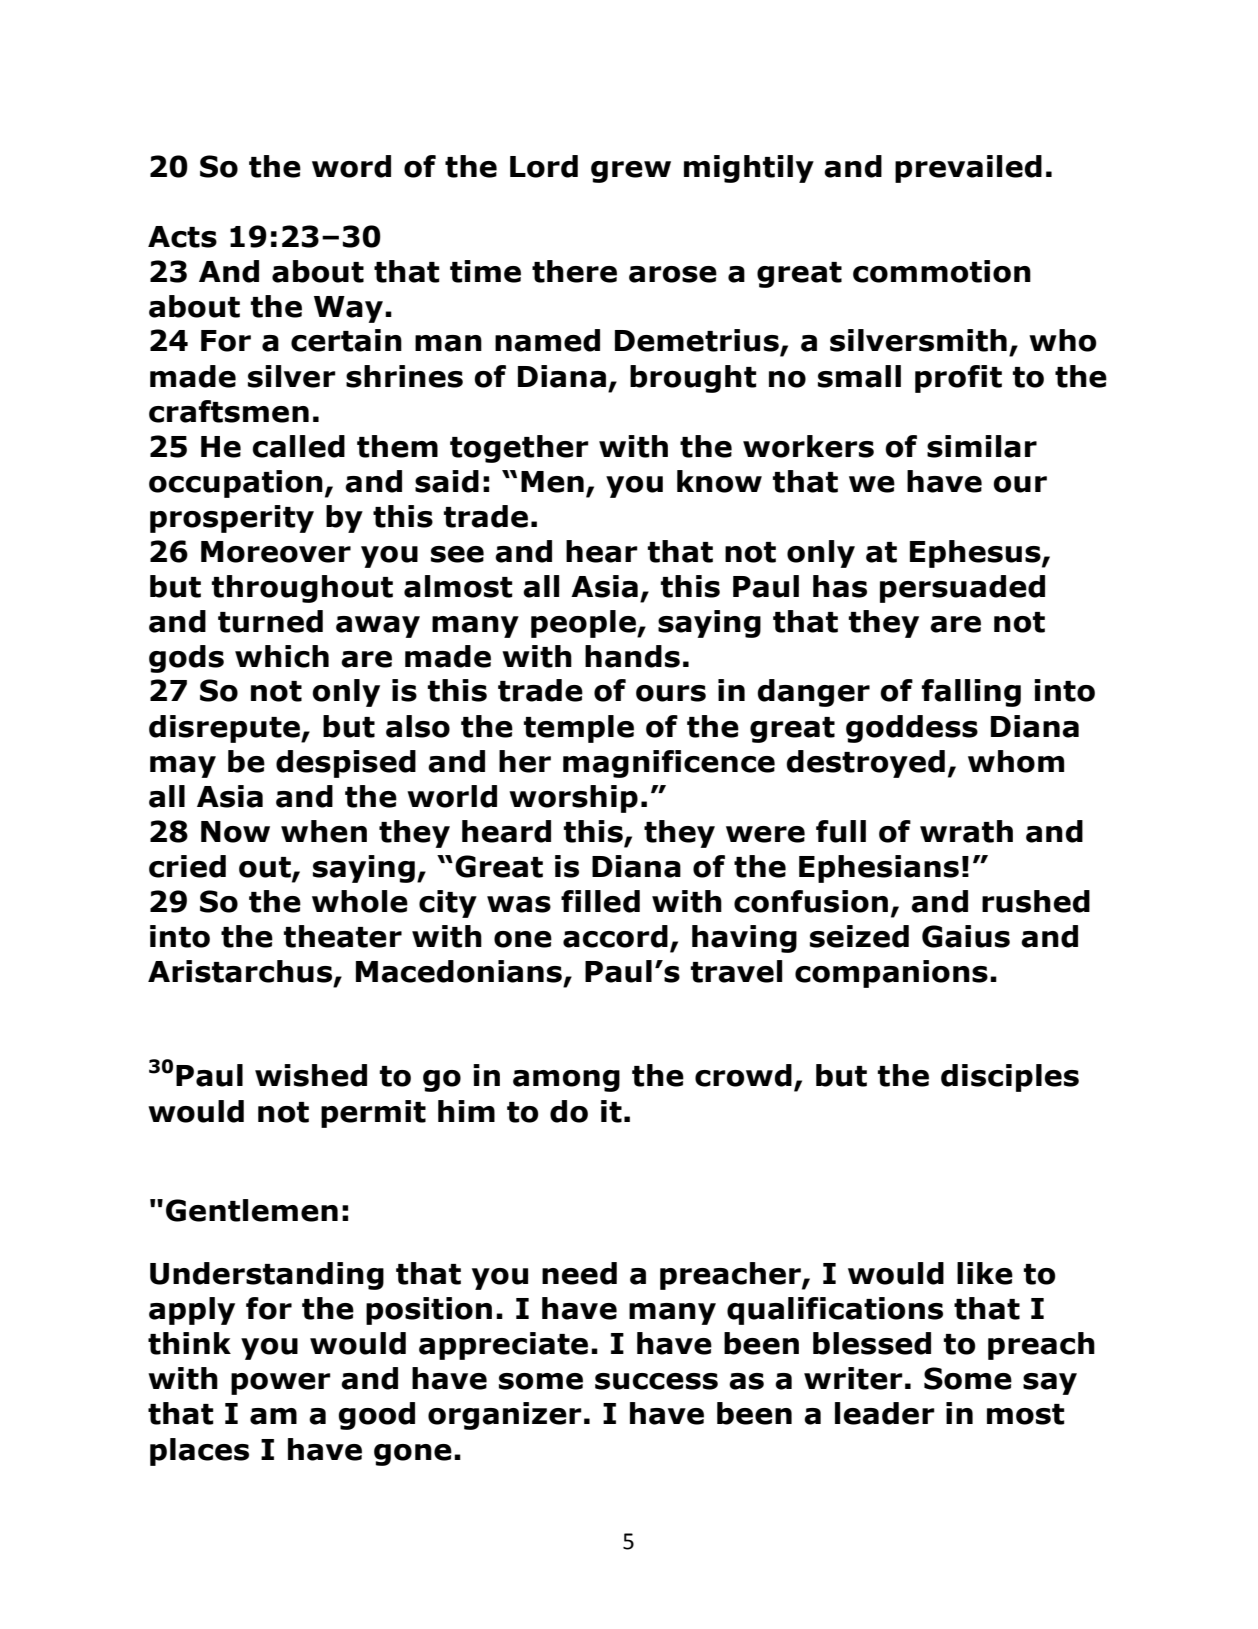  I want to click on leader, so click(885, 1413).
